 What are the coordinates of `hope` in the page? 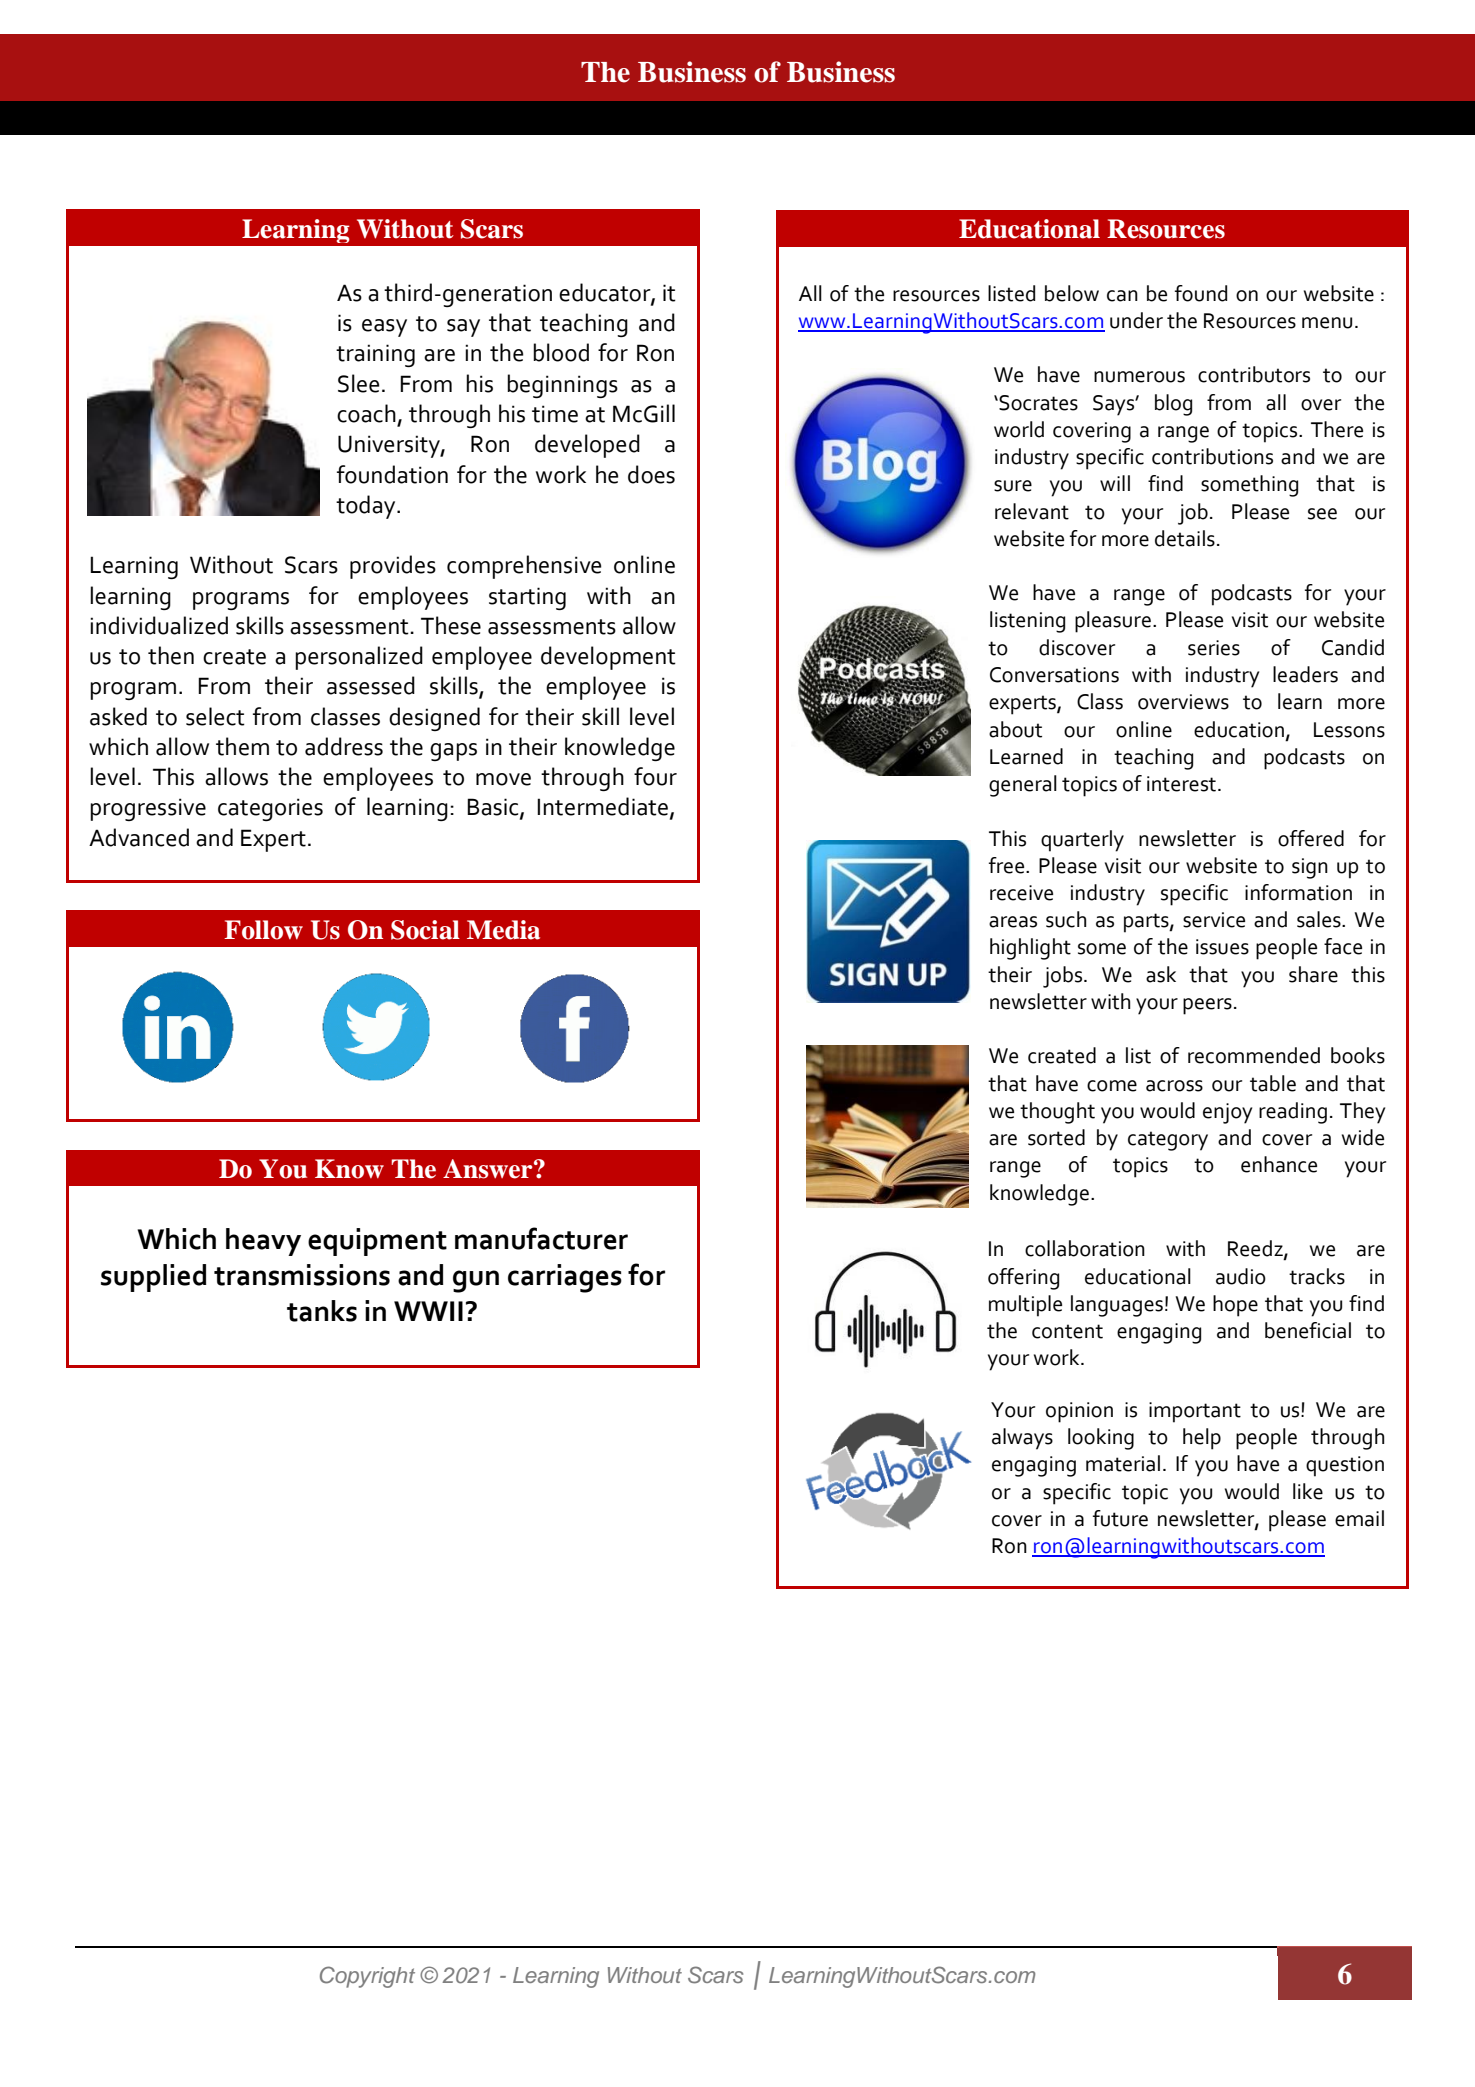 It's located at (1235, 1306).
